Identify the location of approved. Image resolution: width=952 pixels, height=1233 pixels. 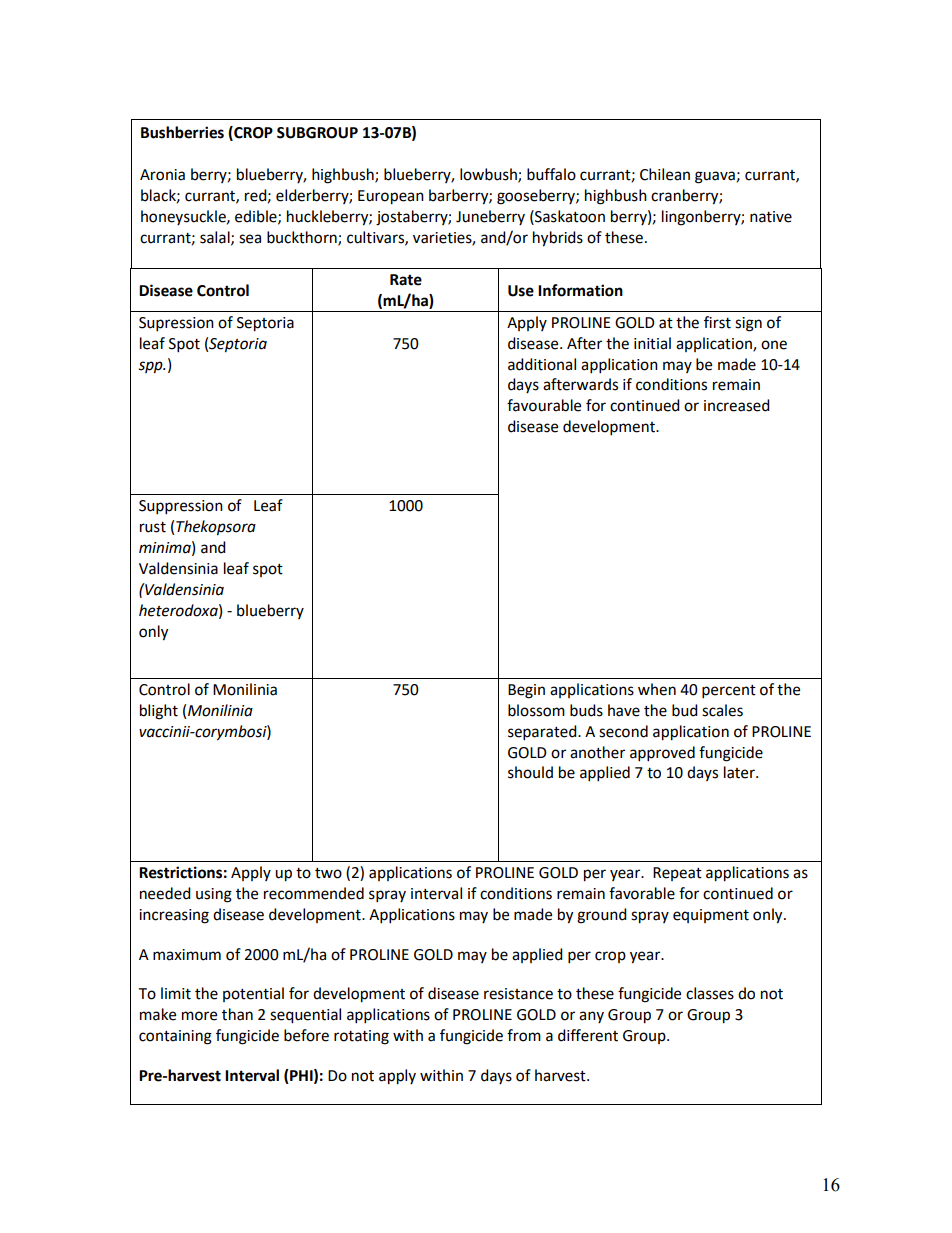
(662, 754).
